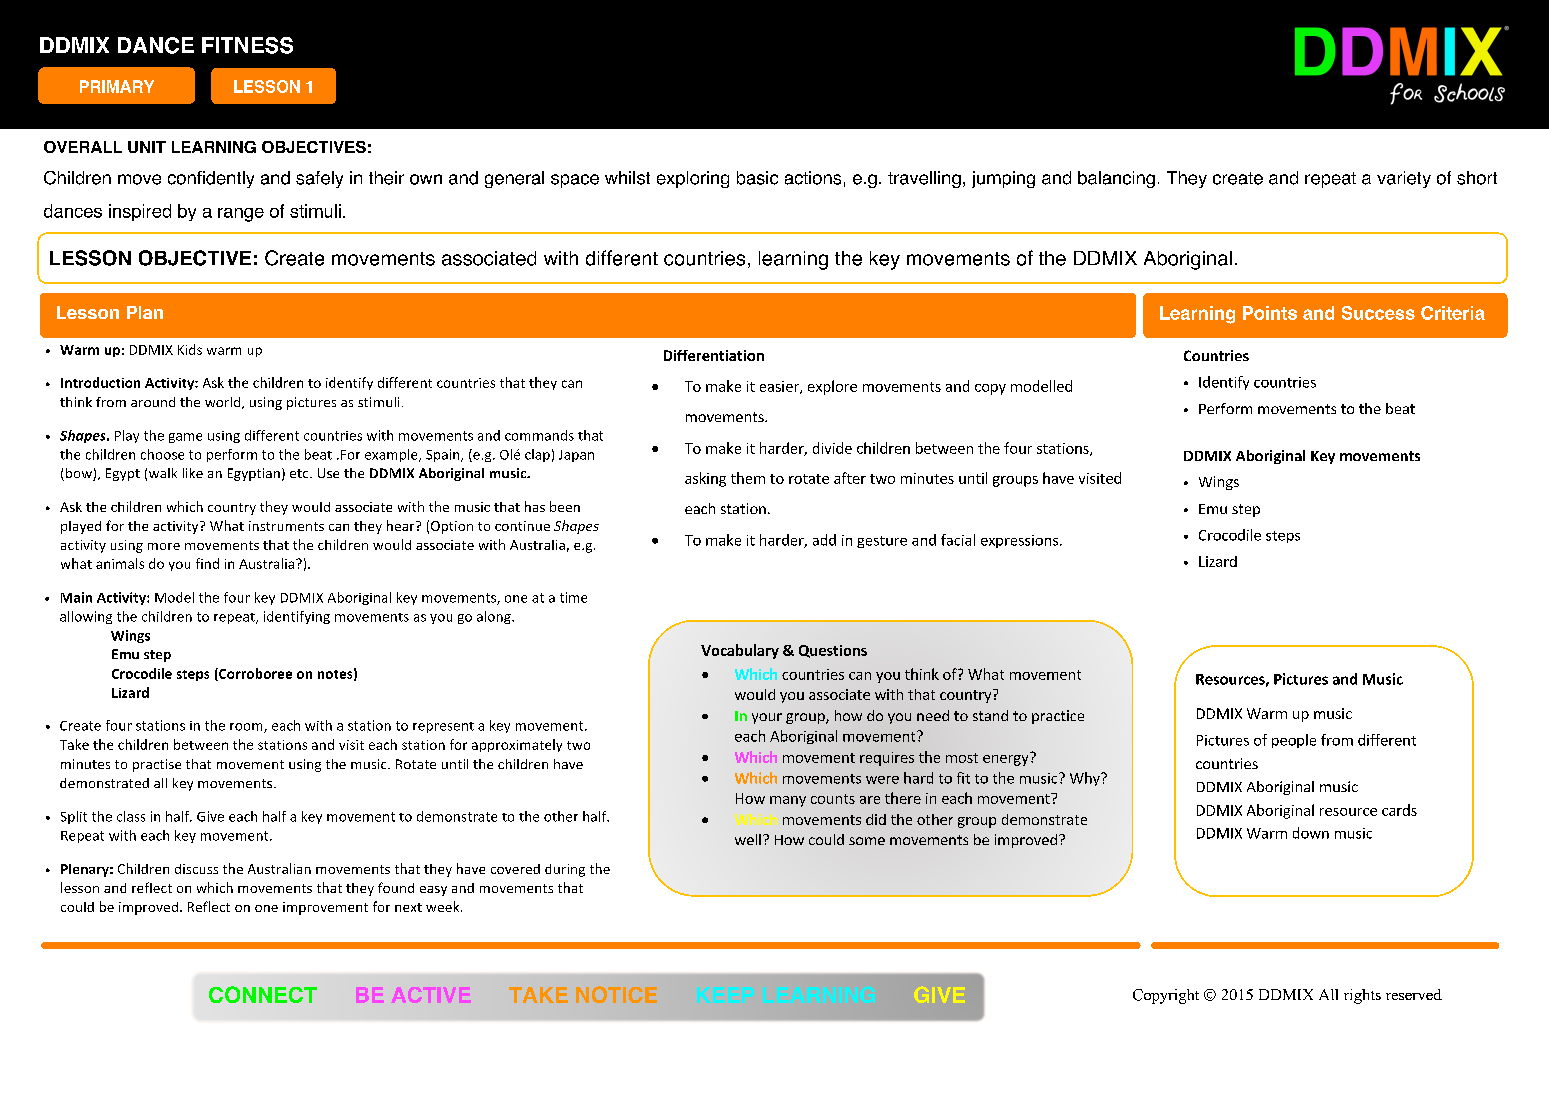 The height and width of the screenshot is (1095, 1549). I want to click on FITNESS, so click(247, 45).
